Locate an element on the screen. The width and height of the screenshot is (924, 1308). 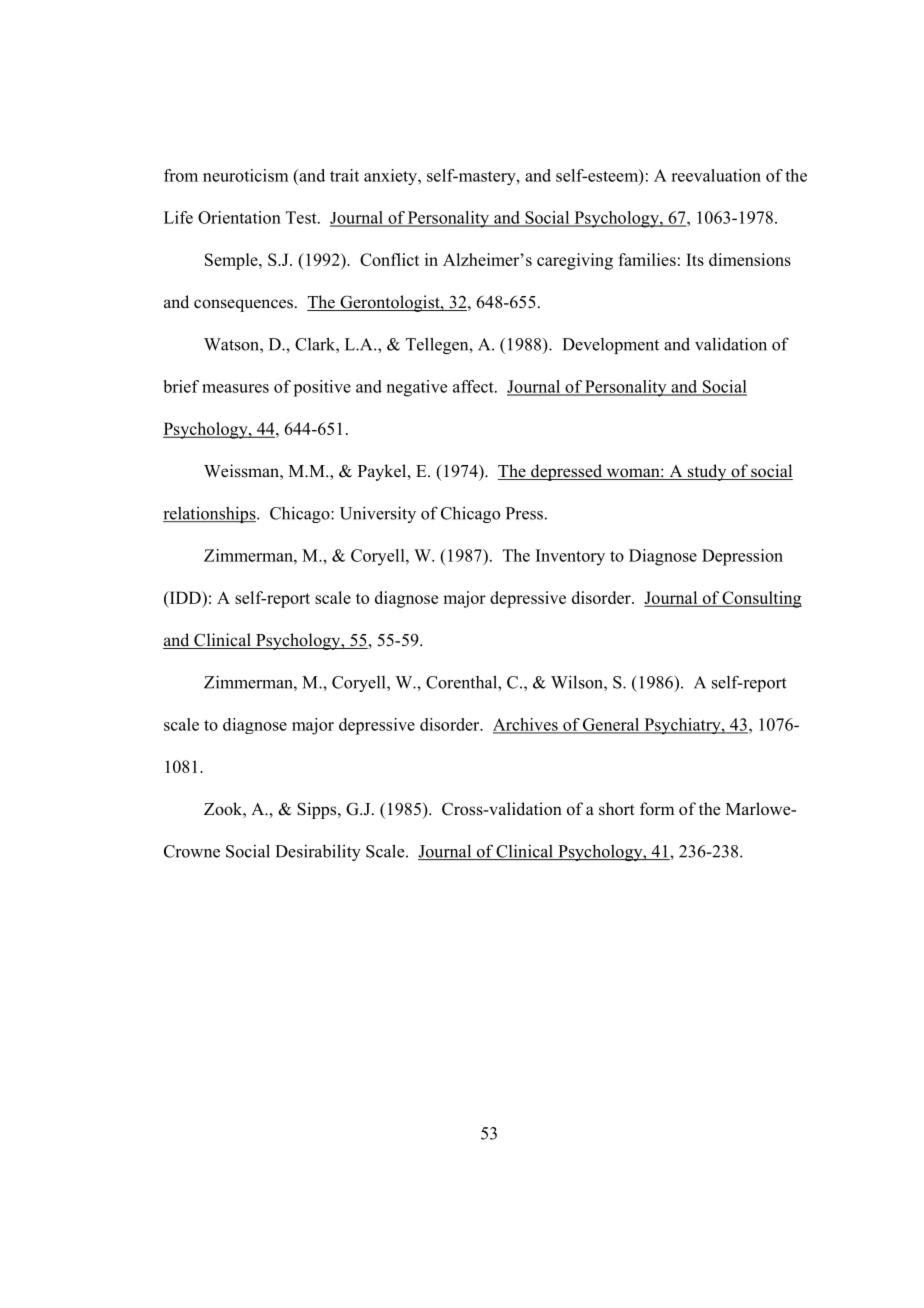
affect is located at coordinates (474, 386).
